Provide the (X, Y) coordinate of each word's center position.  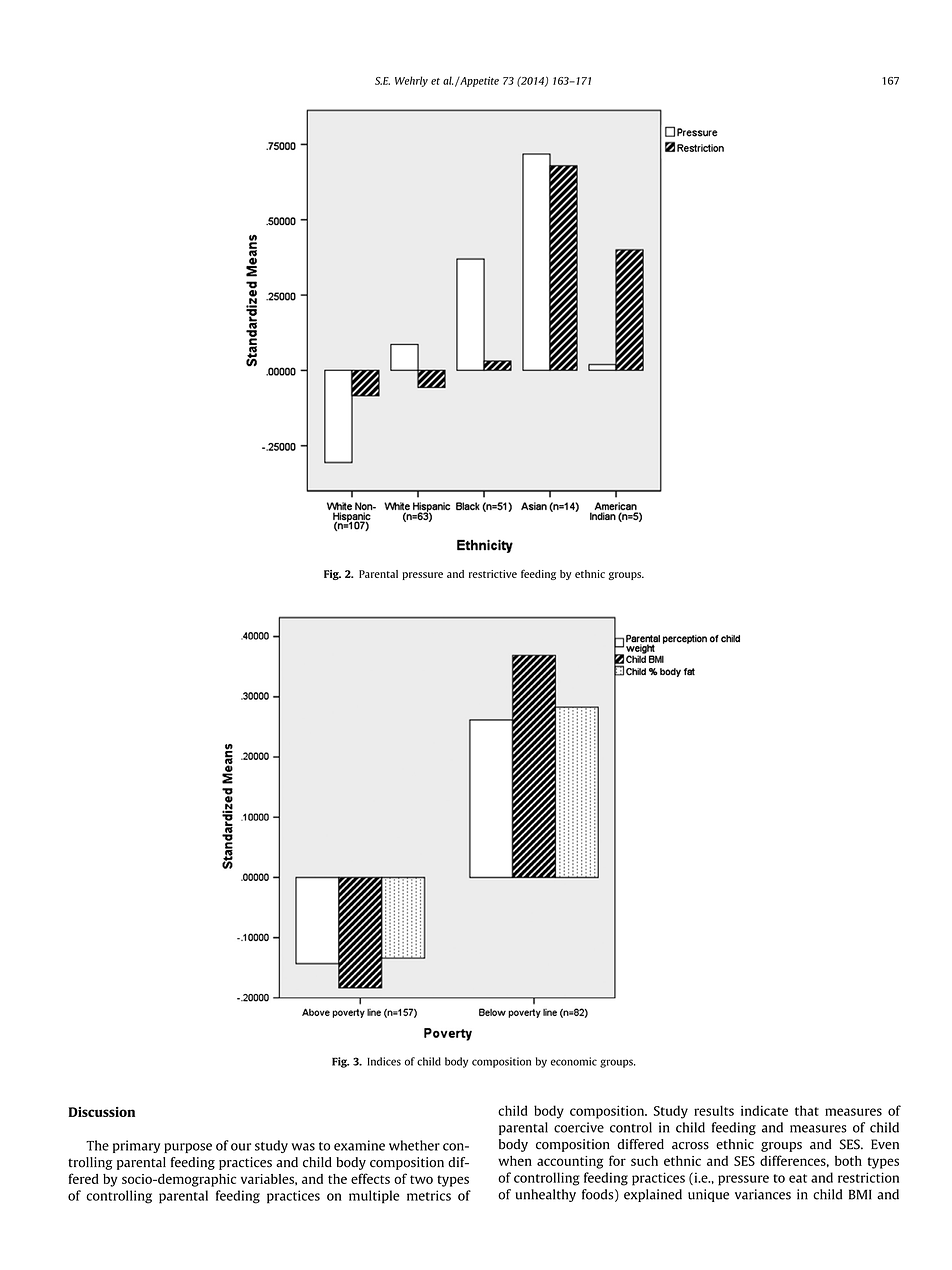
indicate (764, 1110)
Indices (384, 1061)
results (714, 1110)
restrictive (493, 574)
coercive (579, 1127)
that (807, 1110)
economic (574, 1061)
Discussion (102, 1112)
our (241, 1147)
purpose (188, 1148)
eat (798, 1178)
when (515, 1161)
